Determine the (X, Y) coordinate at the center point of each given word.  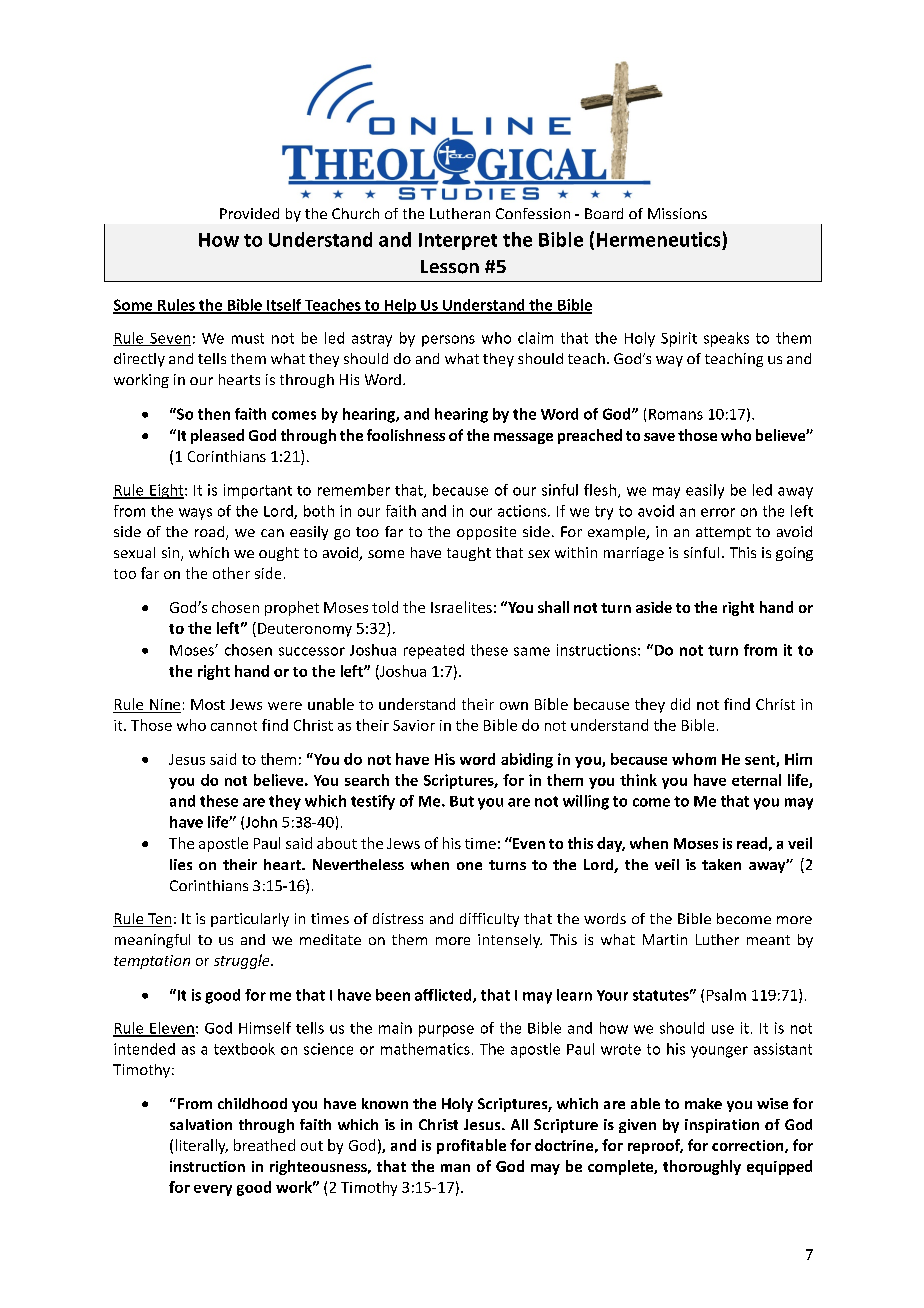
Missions (677, 213)
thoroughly (702, 1167)
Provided (249, 213)
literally (202, 1146)
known (385, 1103)
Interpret (458, 241)
